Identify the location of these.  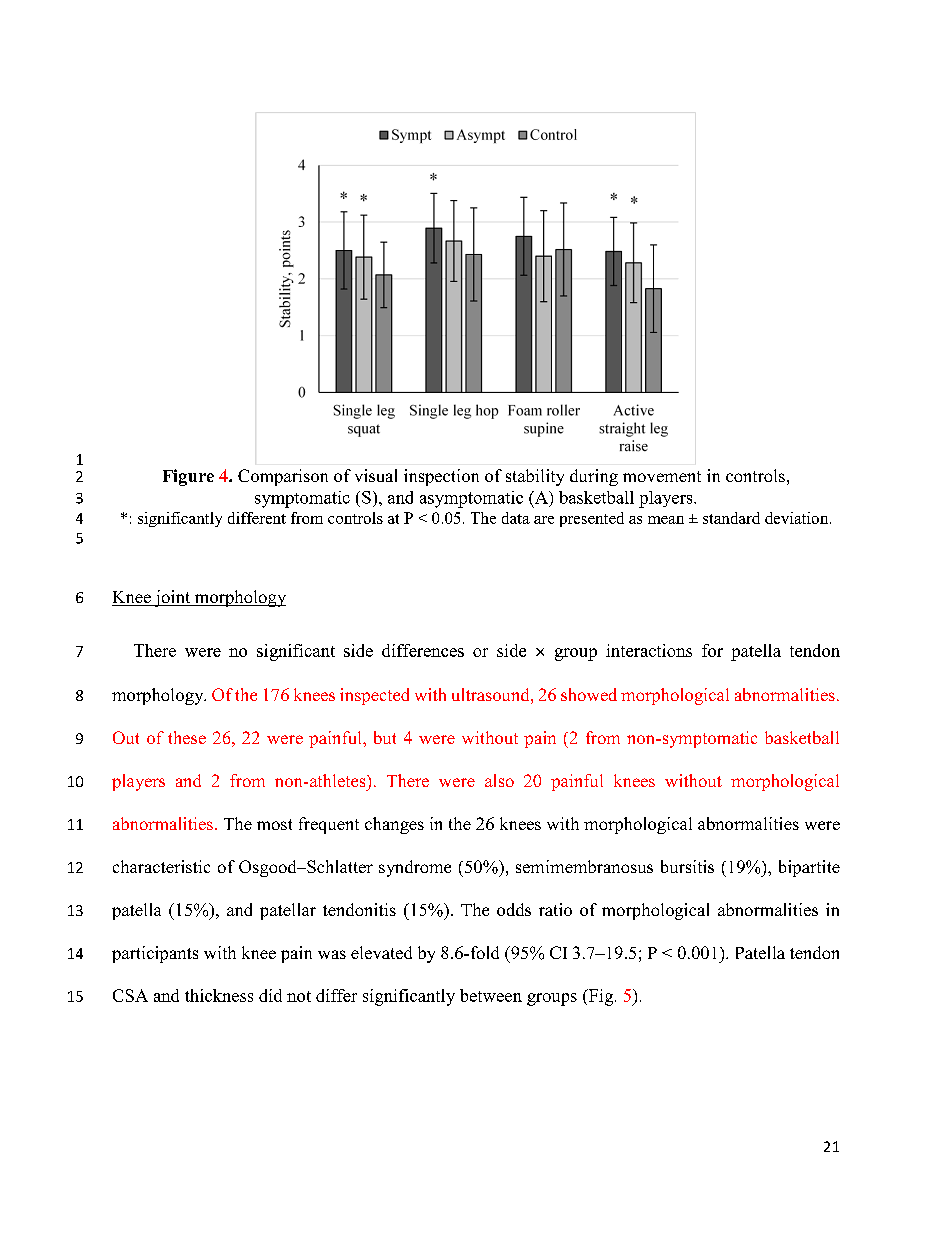
(187, 737).
